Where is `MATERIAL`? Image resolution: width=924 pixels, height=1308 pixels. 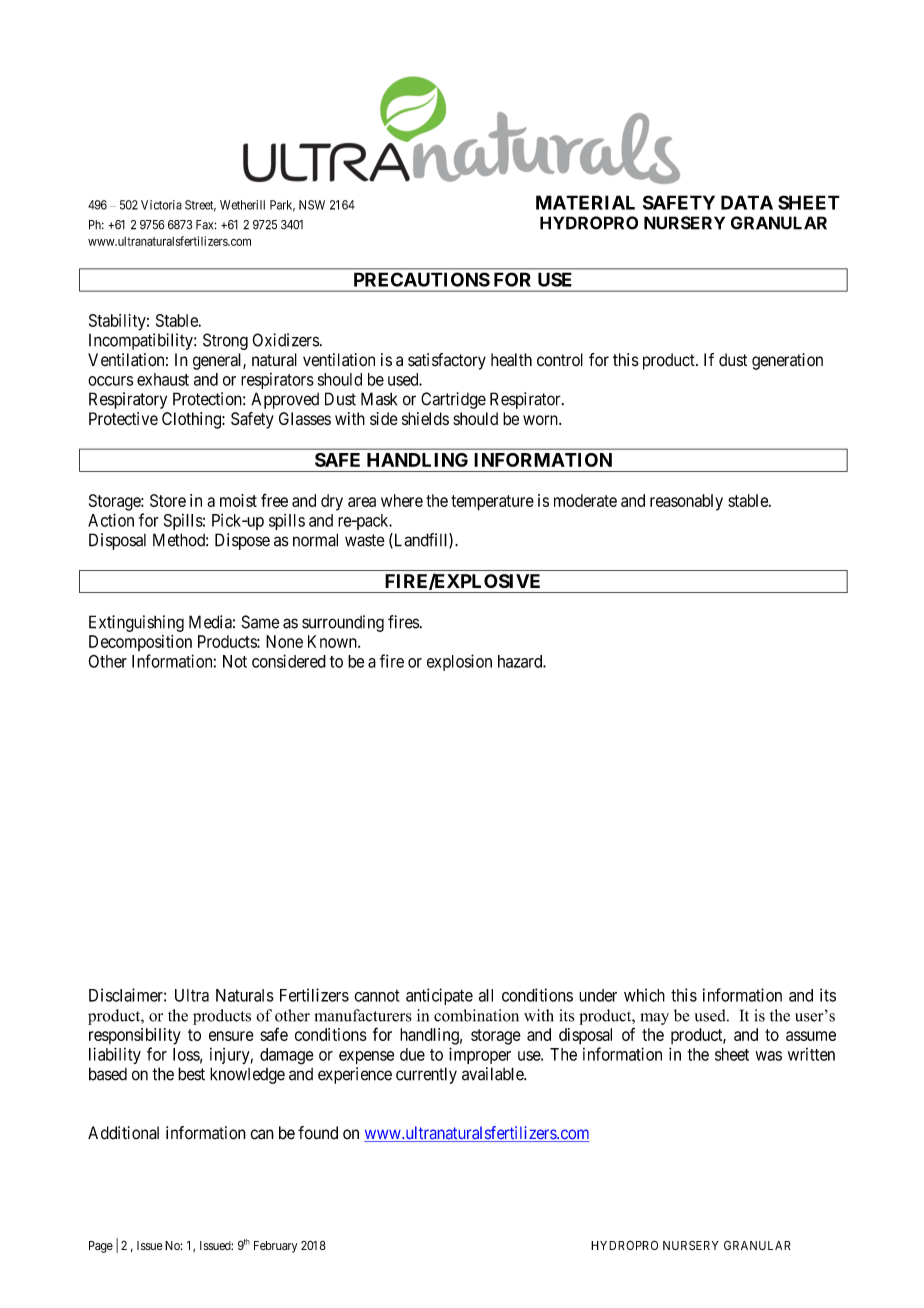 MATERIAL is located at coordinates (585, 202).
